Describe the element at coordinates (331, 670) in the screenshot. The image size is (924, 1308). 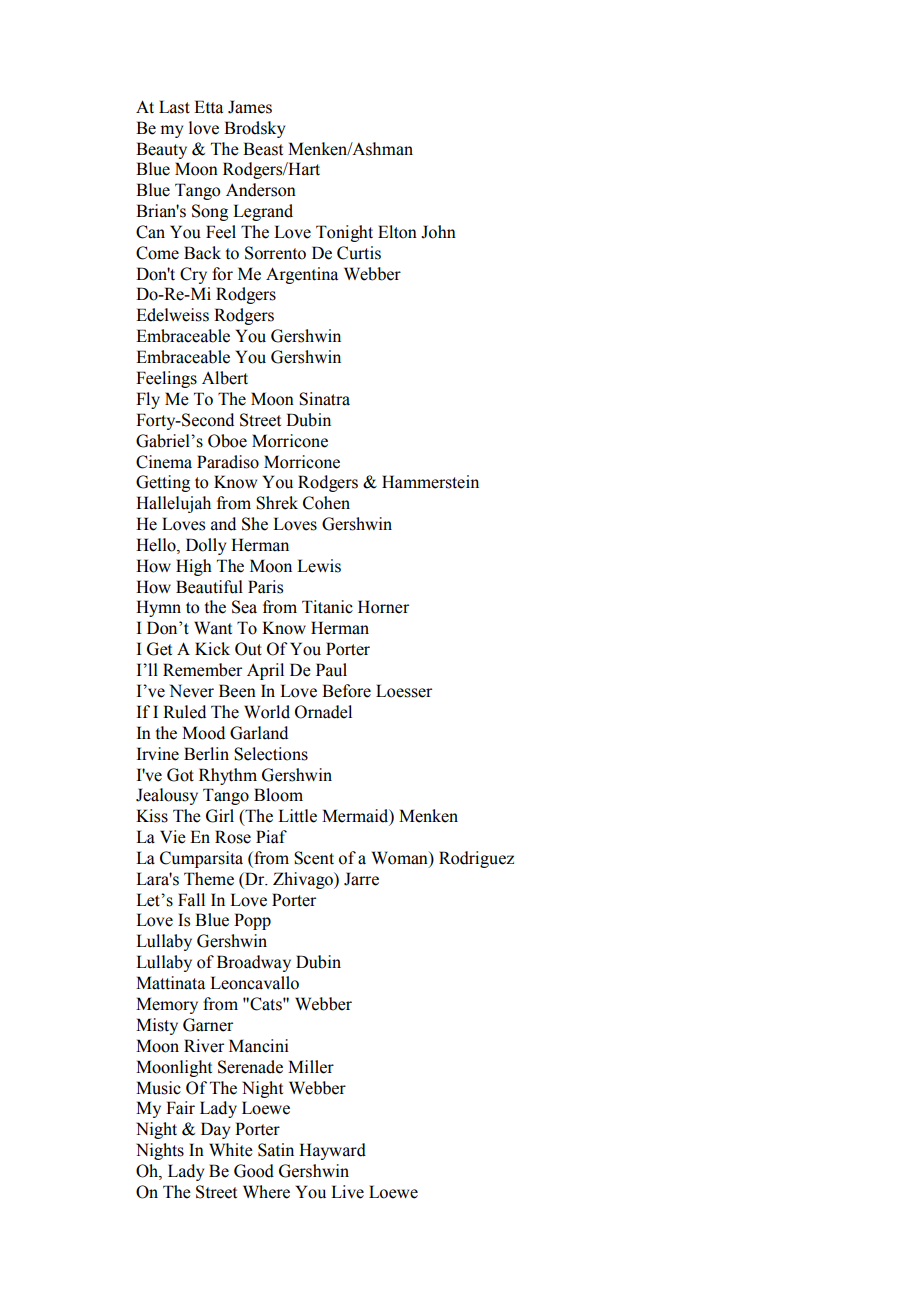
I see `Paul` at that location.
